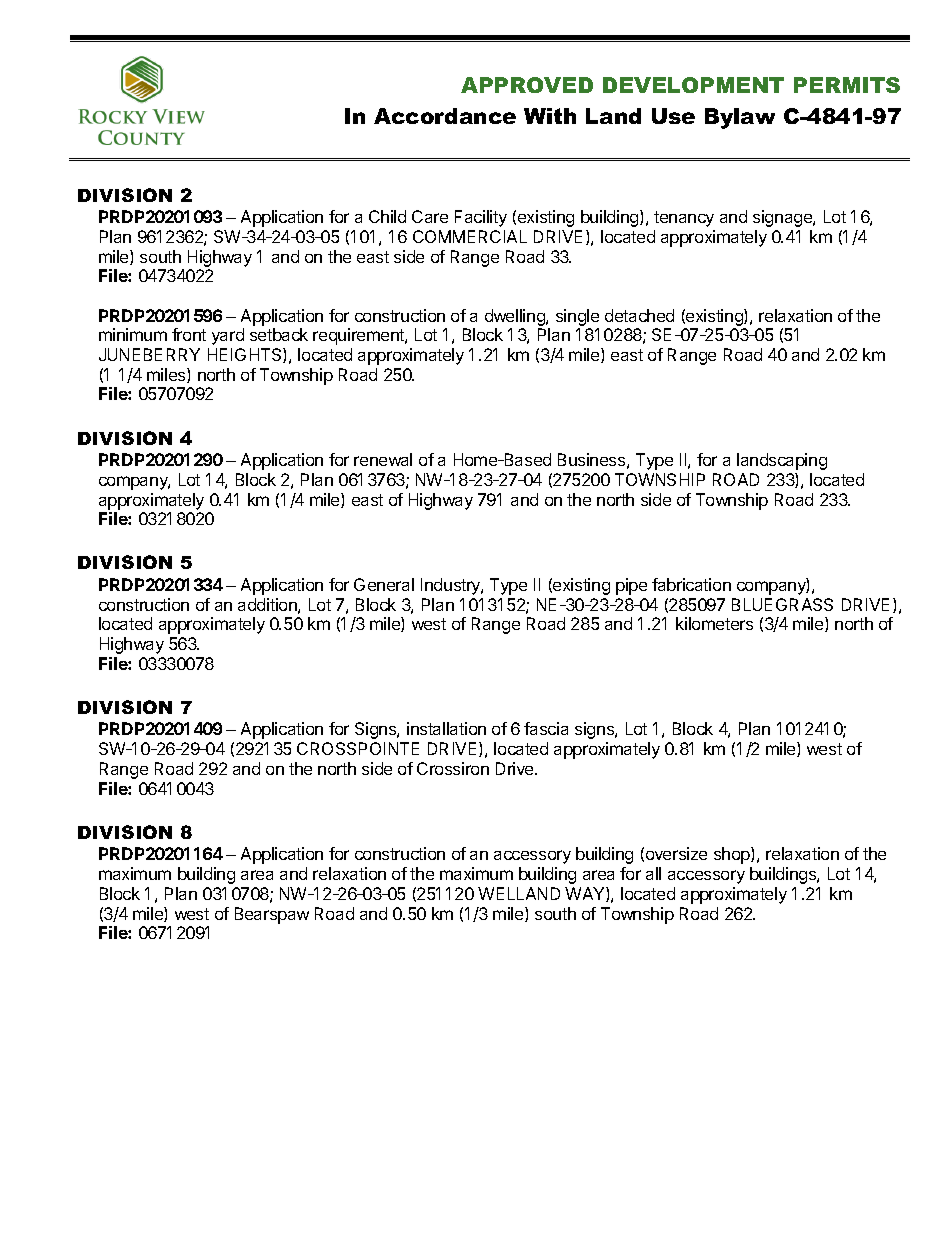 This image has width=952, height=1233. I want to click on single, so click(577, 317).
